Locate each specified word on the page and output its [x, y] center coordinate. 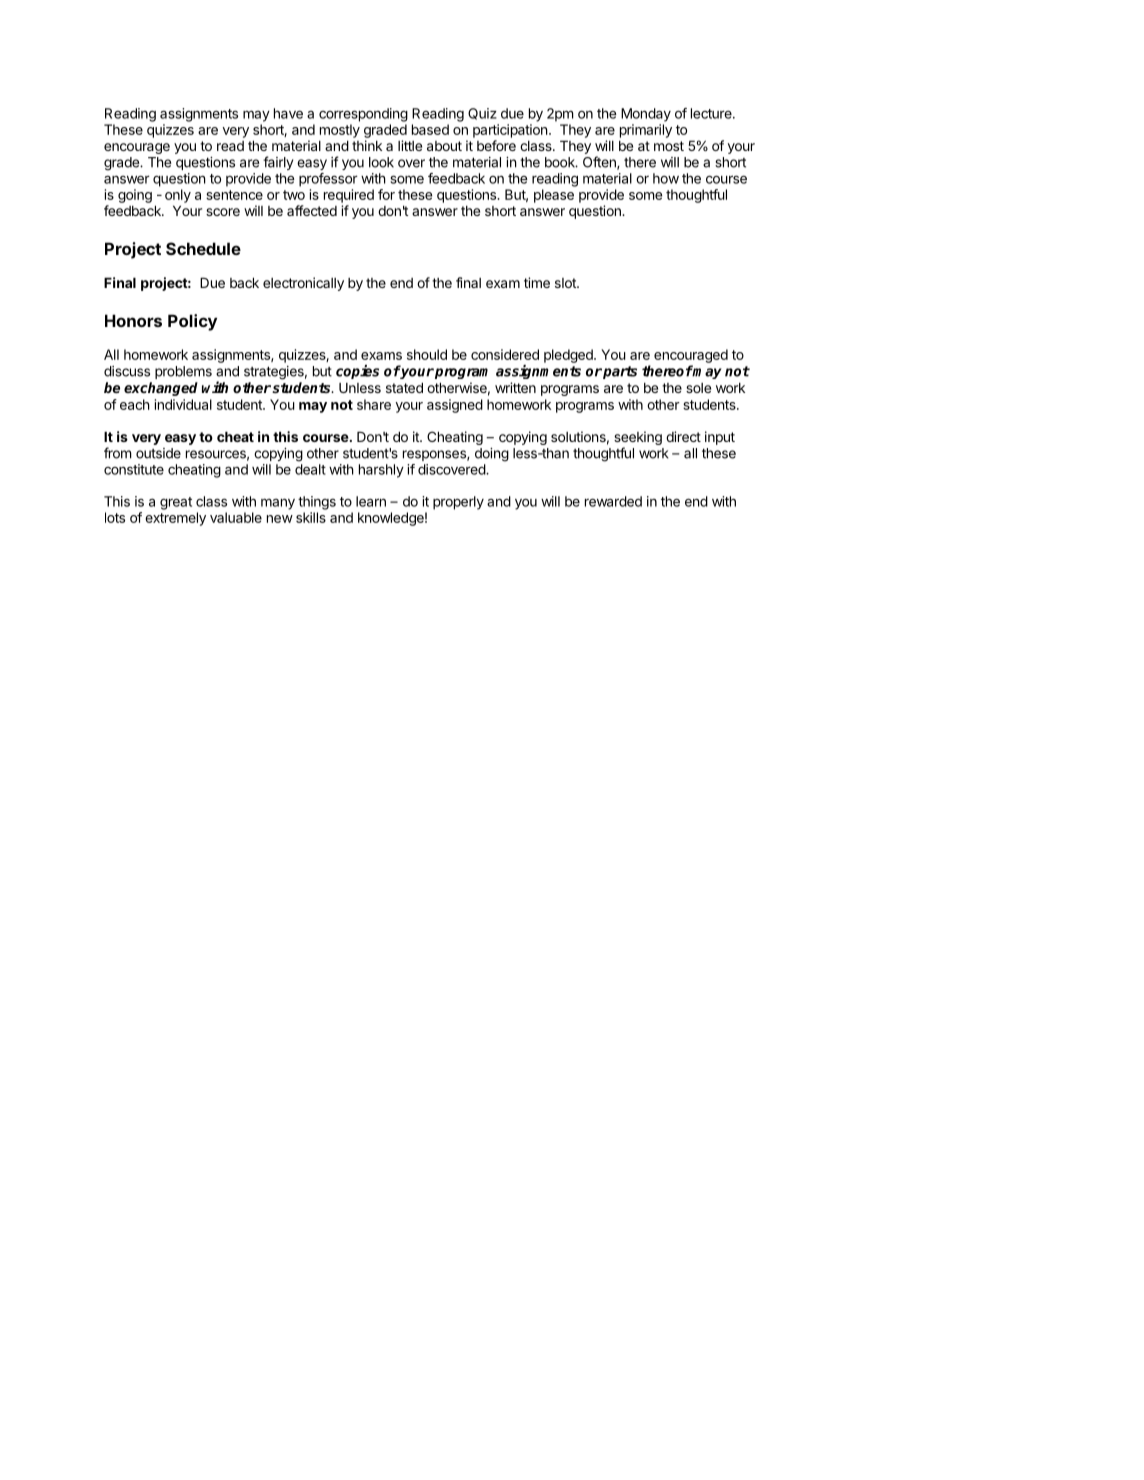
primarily [646, 131]
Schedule [203, 248]
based [430, 129]
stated [404, 387]
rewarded [613, 501]
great [176, 503]
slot [566, 283]
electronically [303, 284]
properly [458, 503]
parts [620, 372]
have [288, 113]
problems [183, 372]
